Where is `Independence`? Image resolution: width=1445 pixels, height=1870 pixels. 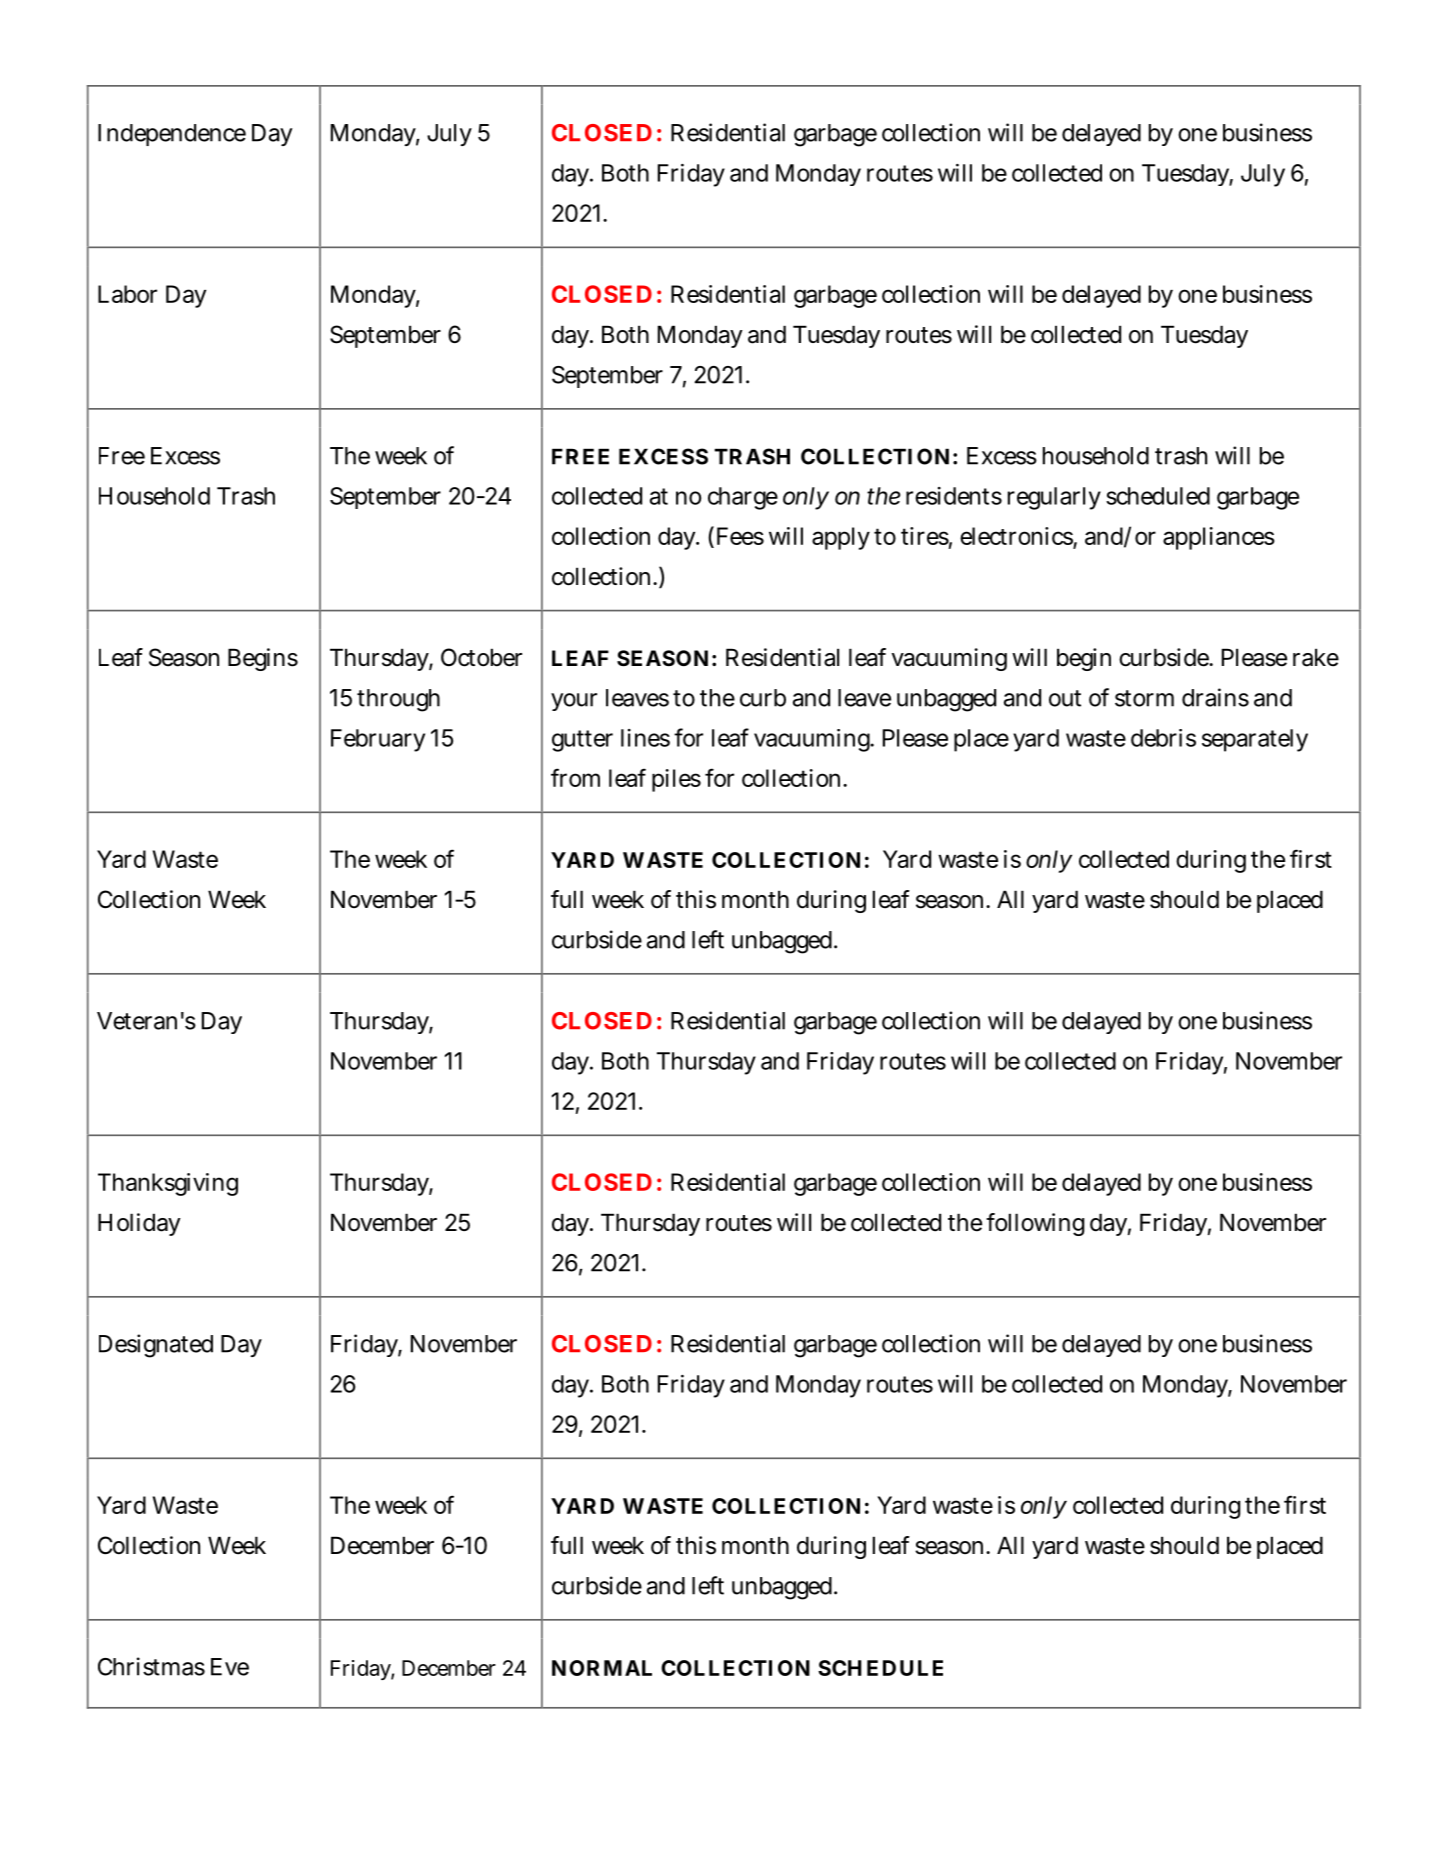
Independence is located at coordinates (172, 135).
